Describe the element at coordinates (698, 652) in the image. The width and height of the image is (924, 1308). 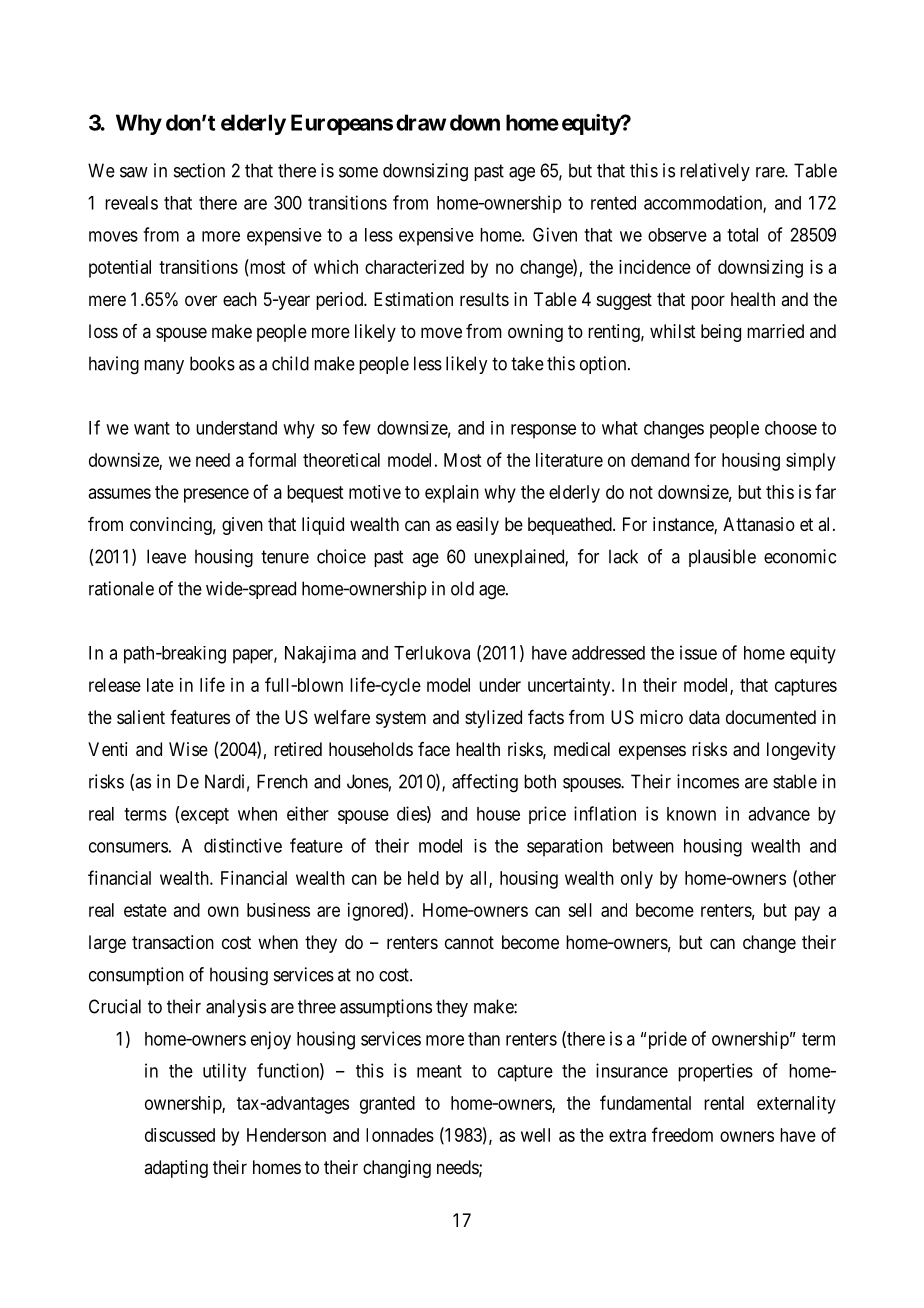
I see `issue` at that location.
